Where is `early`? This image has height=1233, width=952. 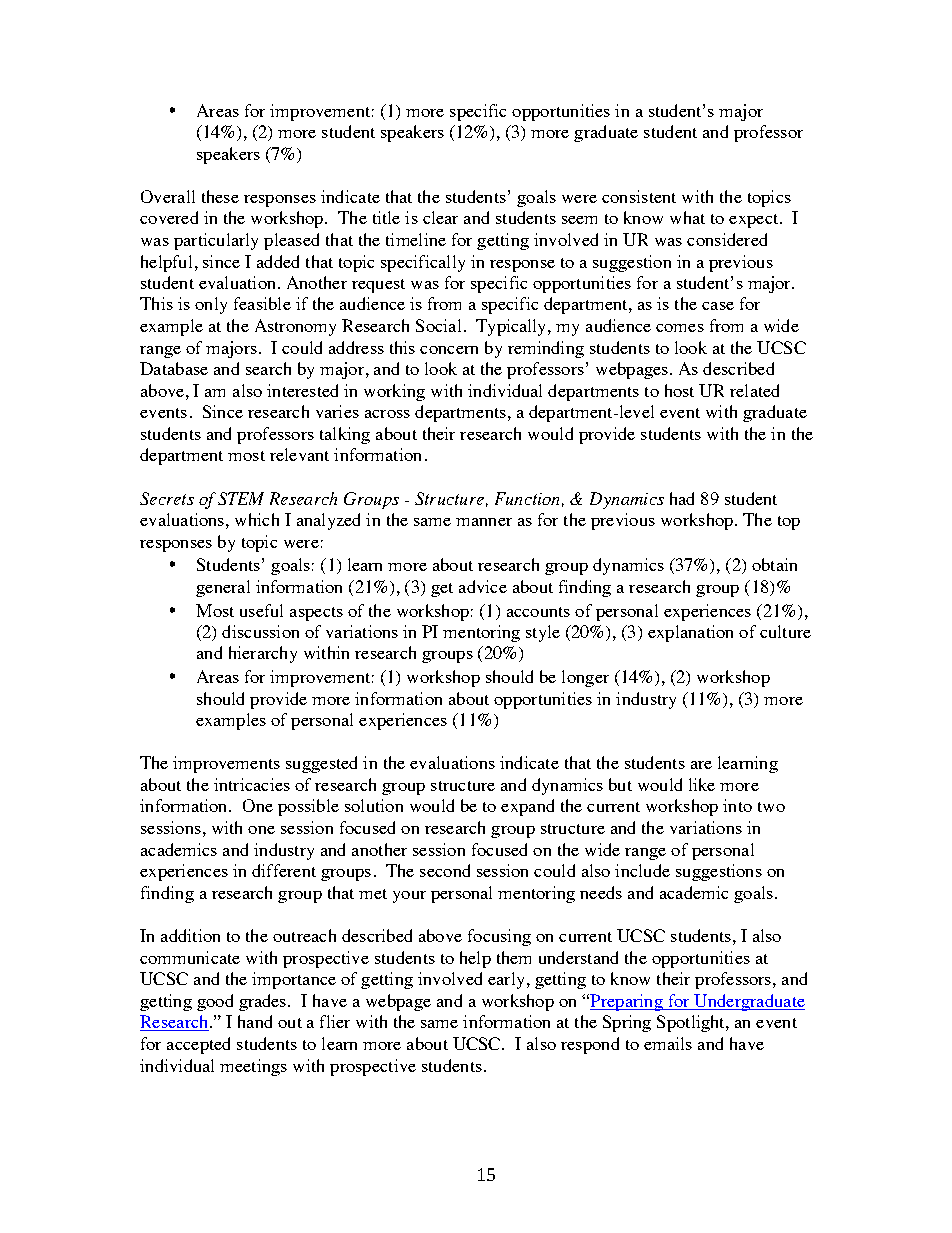 early is located at coordinates (506, 980).
